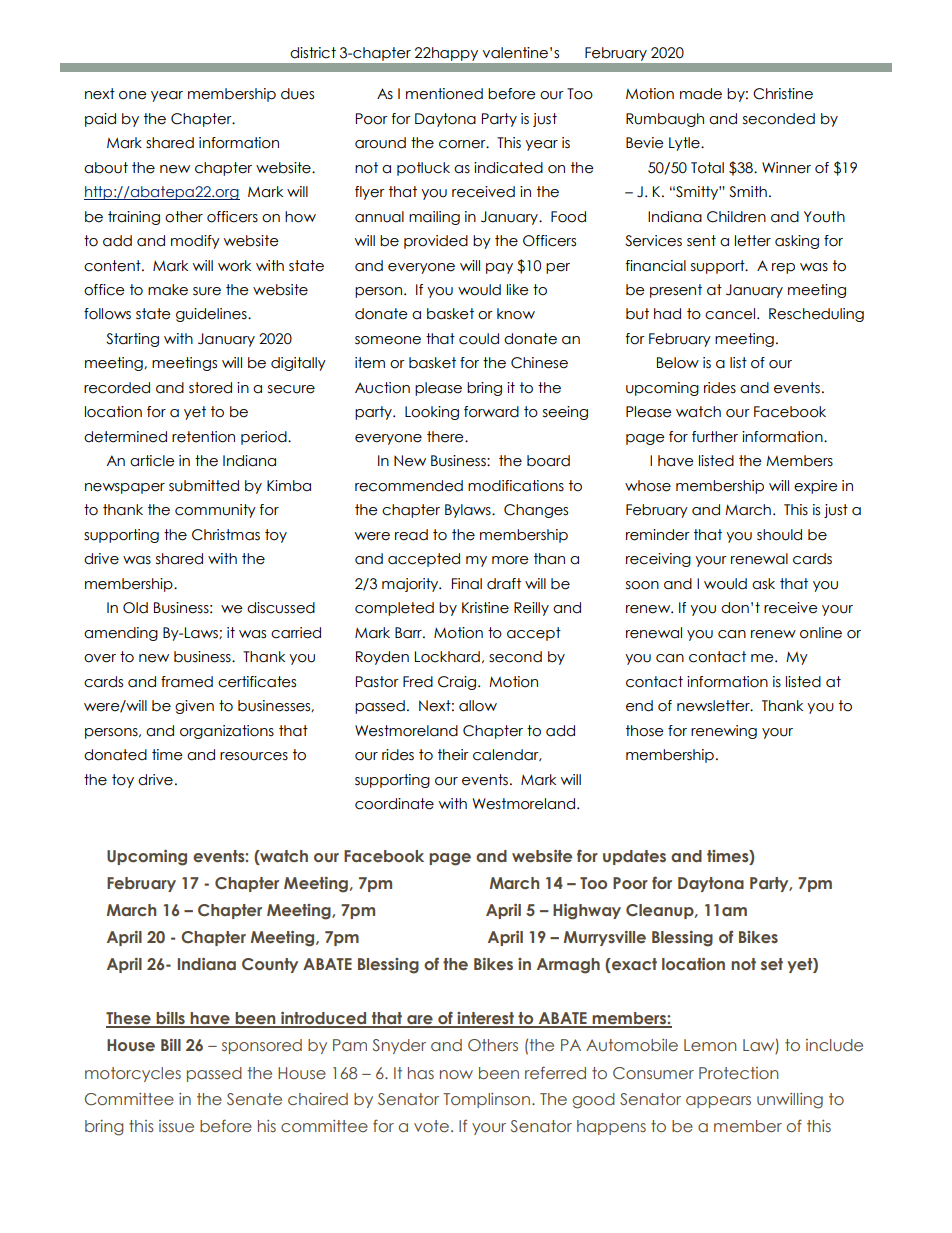 This image has height=1233, width=952. Describe the element at coordinates (444, 94) in the image. I see `mentioned` at that location.
